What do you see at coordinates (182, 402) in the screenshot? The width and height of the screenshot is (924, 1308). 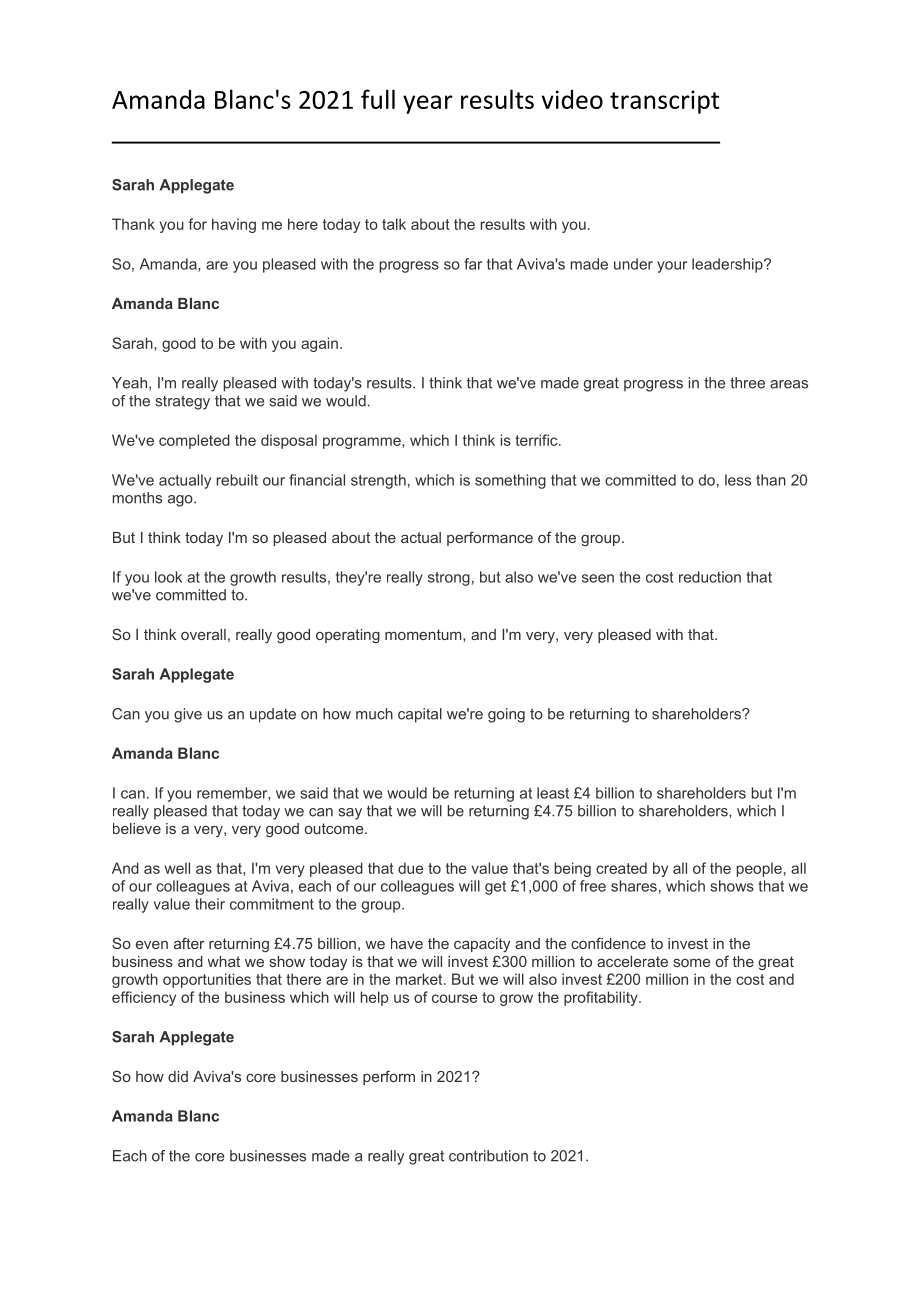 I see `strategy` at bounding box center [182, 402].
